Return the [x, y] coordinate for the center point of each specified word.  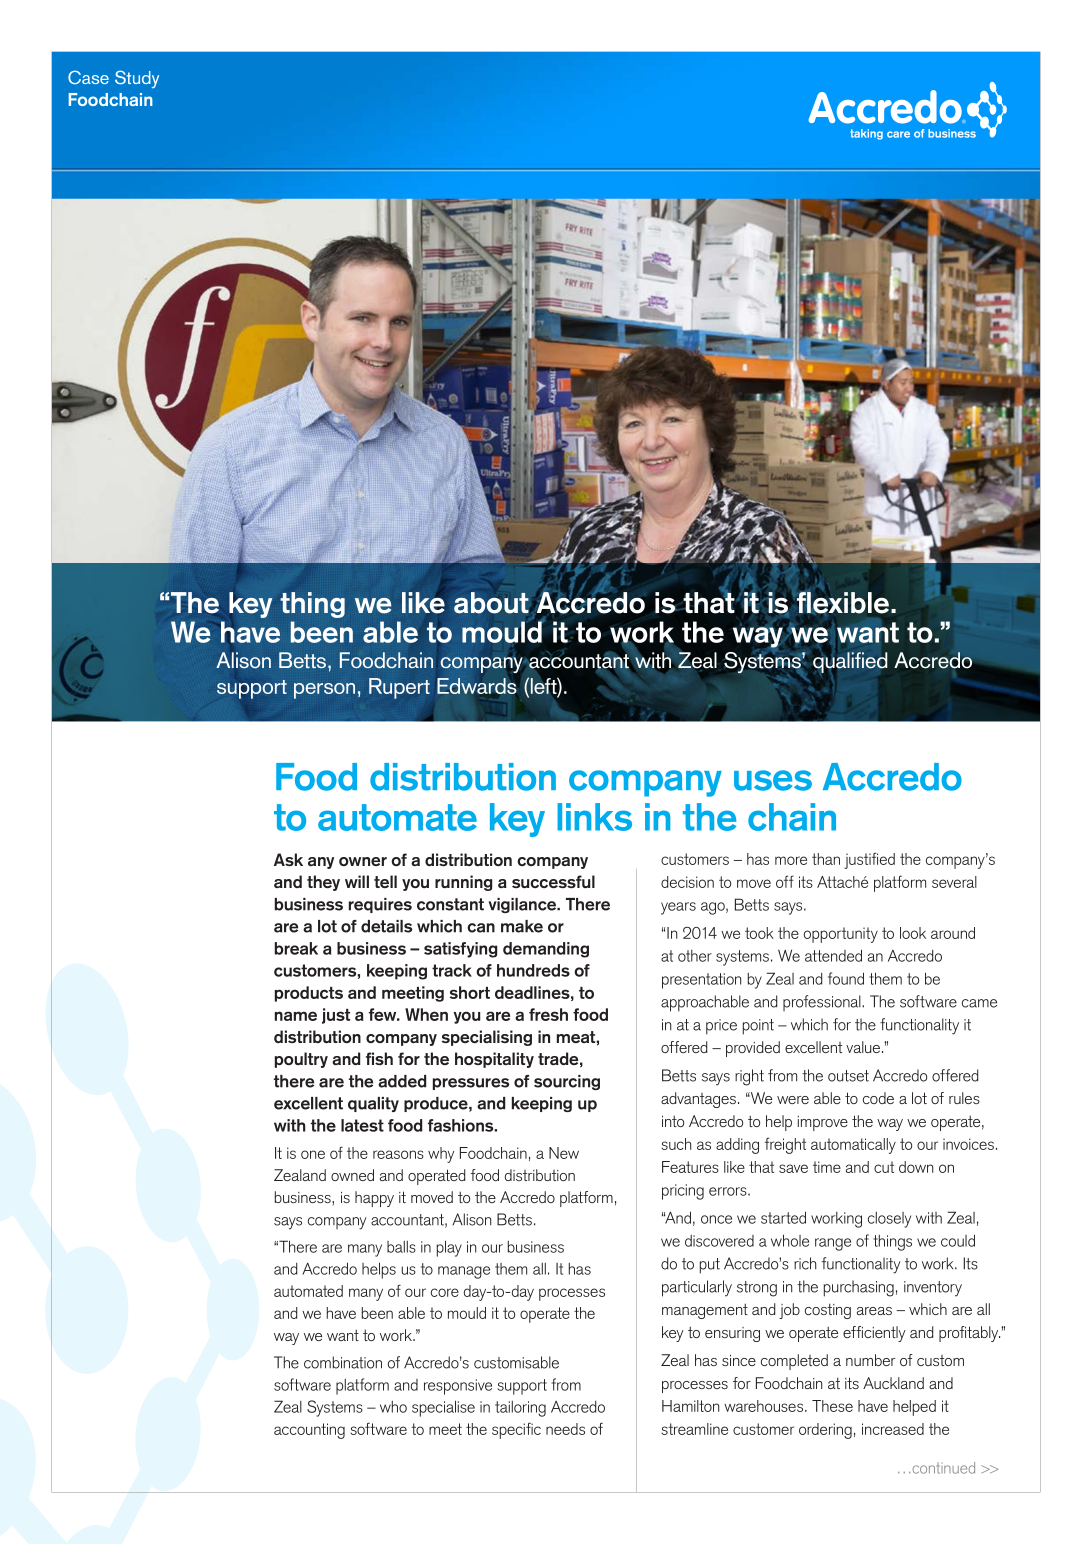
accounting [309, 1431]
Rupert [399, 688]
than [826, 859]
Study [137, 79]
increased [893, 1429]
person [324, 691]
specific [516, 1430]
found [846, 978]
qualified [850, 662]
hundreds [533, 970]
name [296, 1016]
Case [88, 77]
